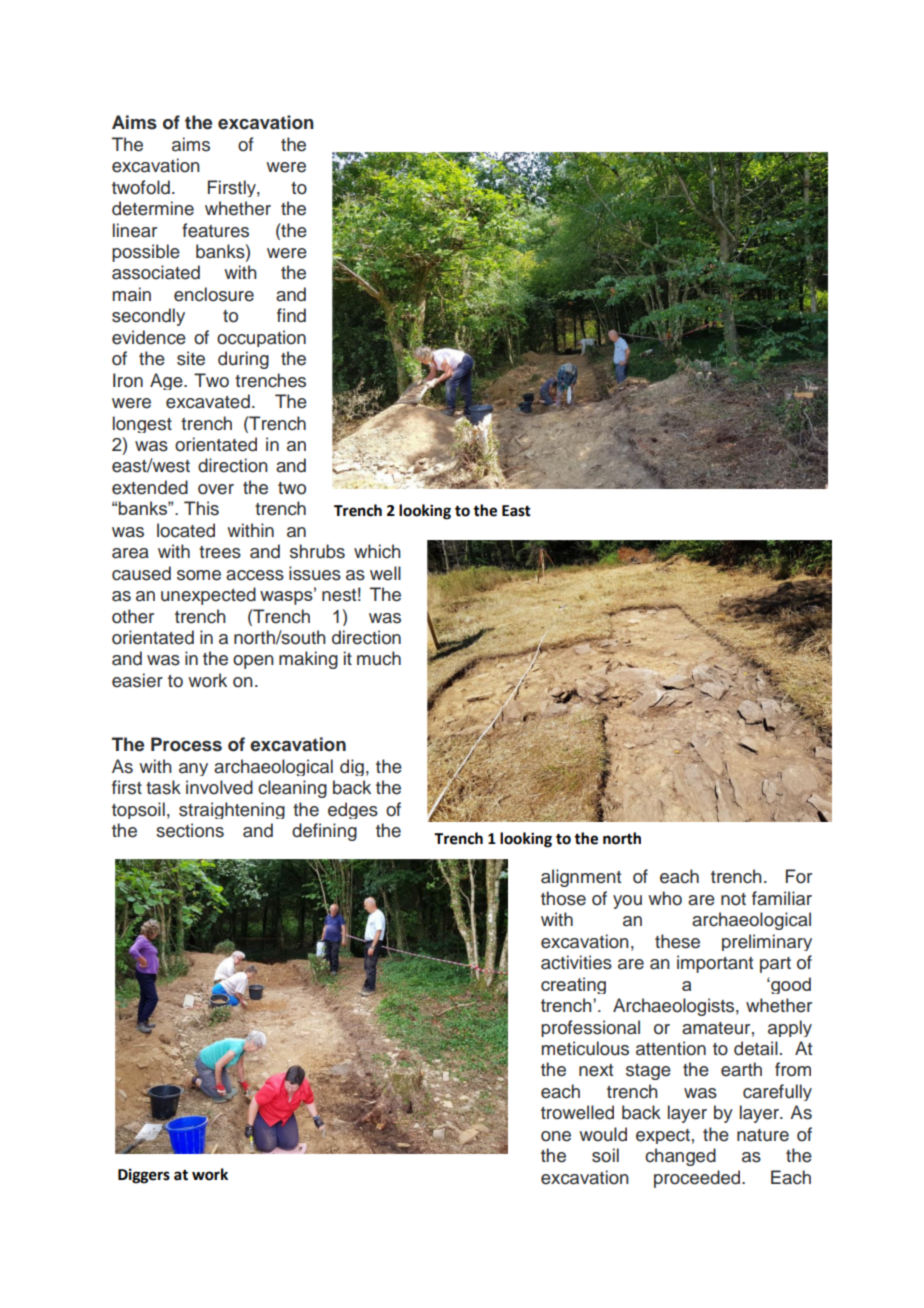  I want to click on much, so click(379, 658).
